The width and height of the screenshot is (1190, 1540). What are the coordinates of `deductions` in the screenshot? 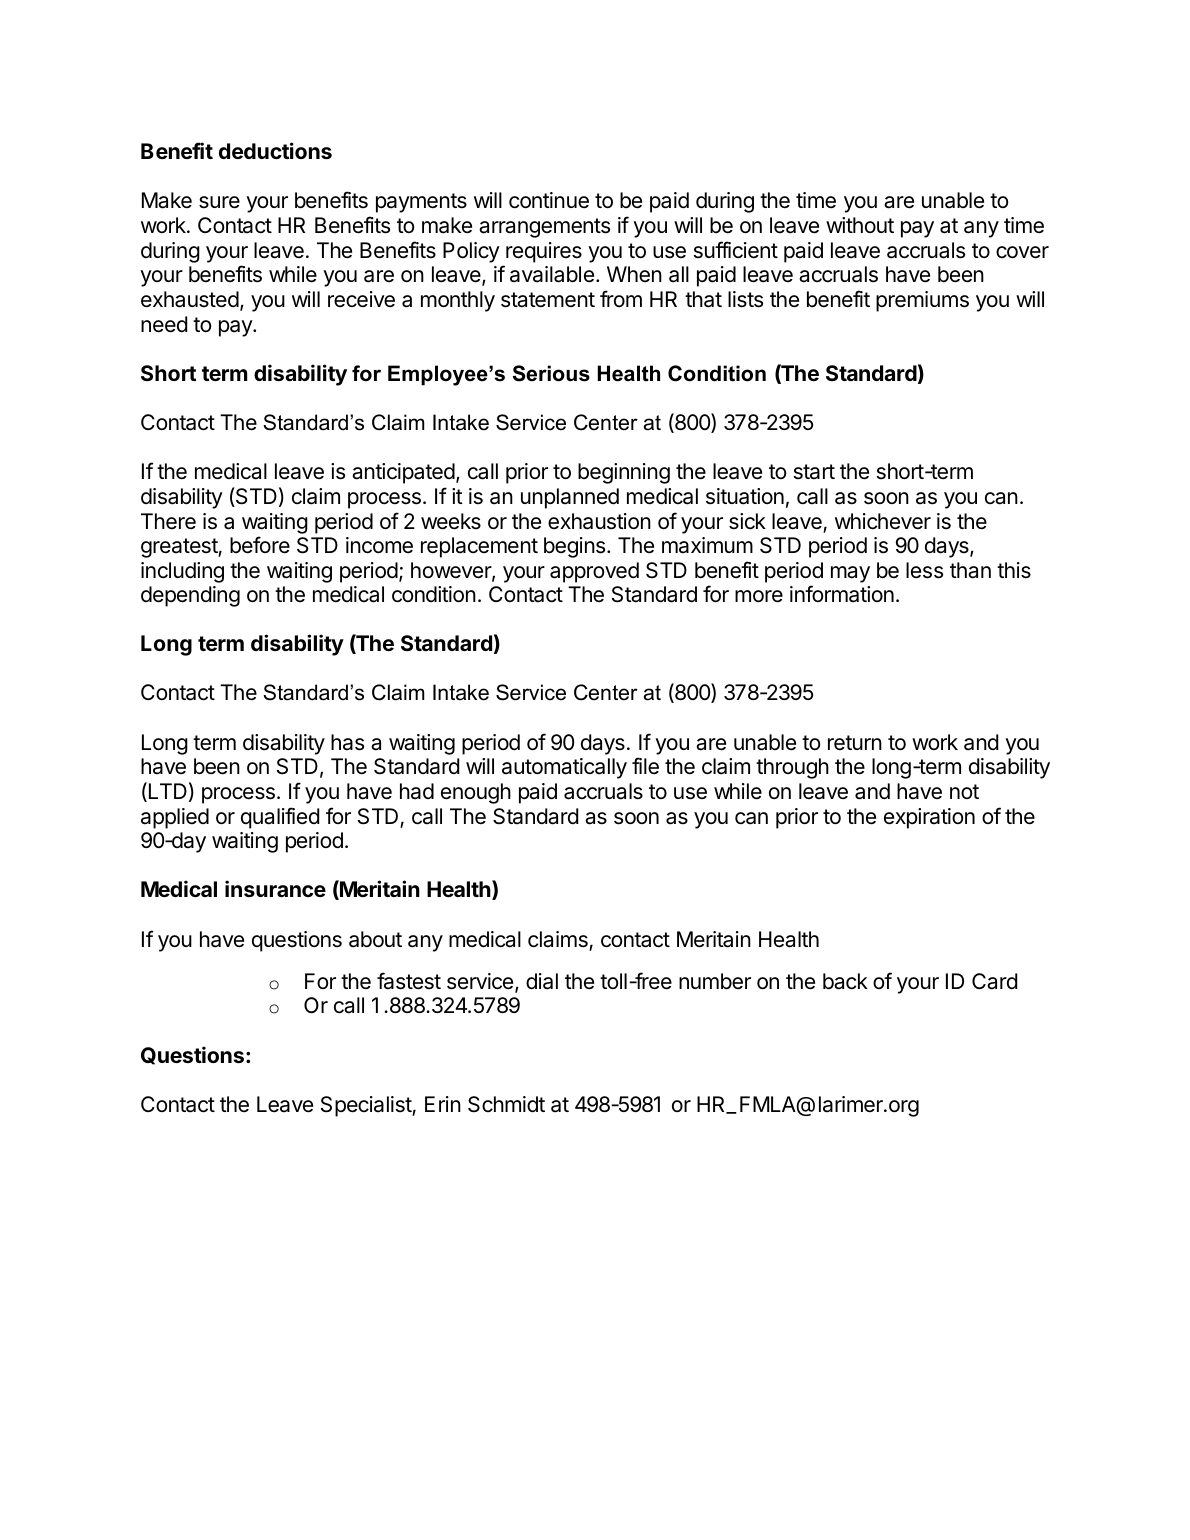 It's located at (275, 150).
